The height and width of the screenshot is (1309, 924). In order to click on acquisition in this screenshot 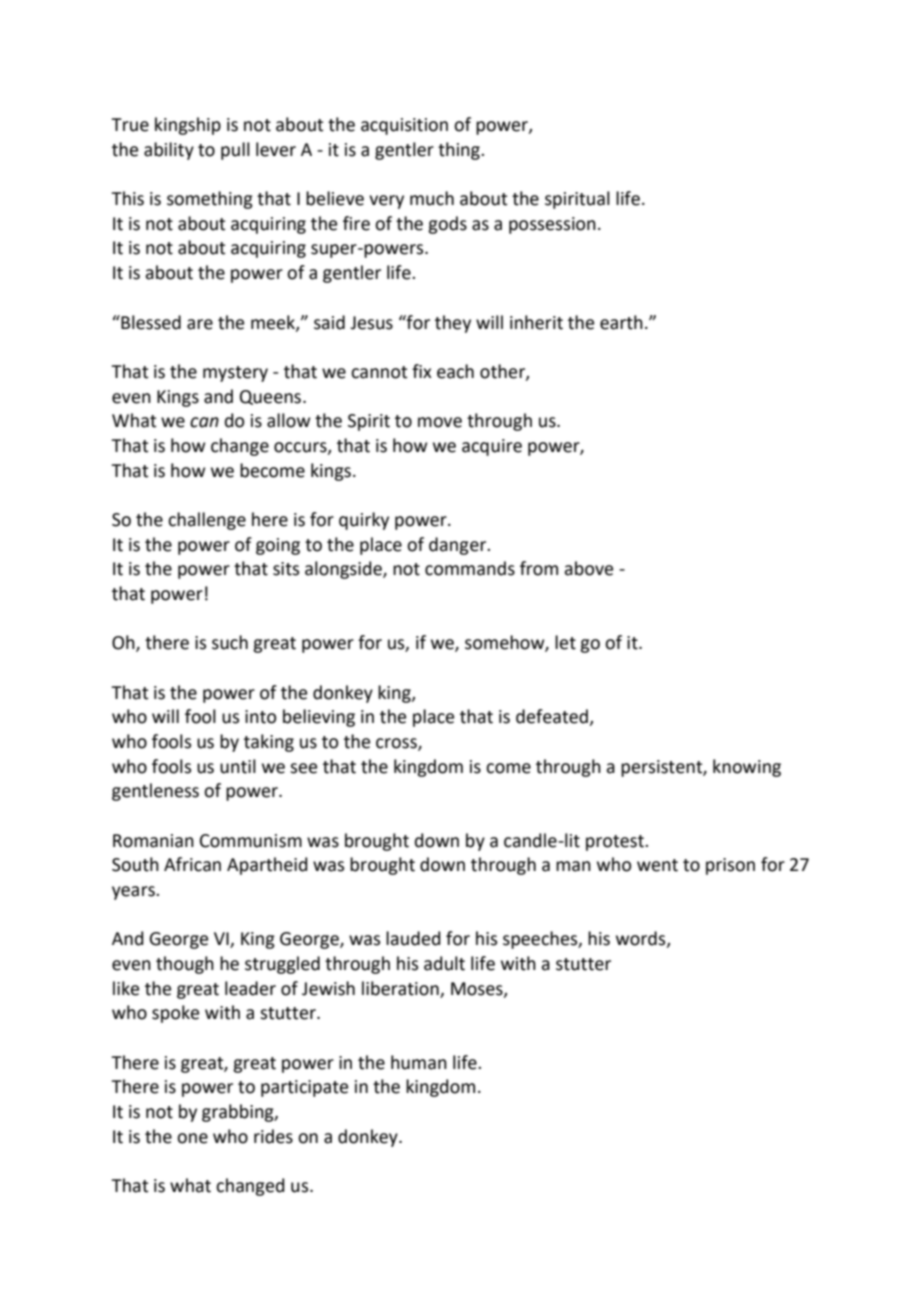, I will do `click(404, 126)`.
